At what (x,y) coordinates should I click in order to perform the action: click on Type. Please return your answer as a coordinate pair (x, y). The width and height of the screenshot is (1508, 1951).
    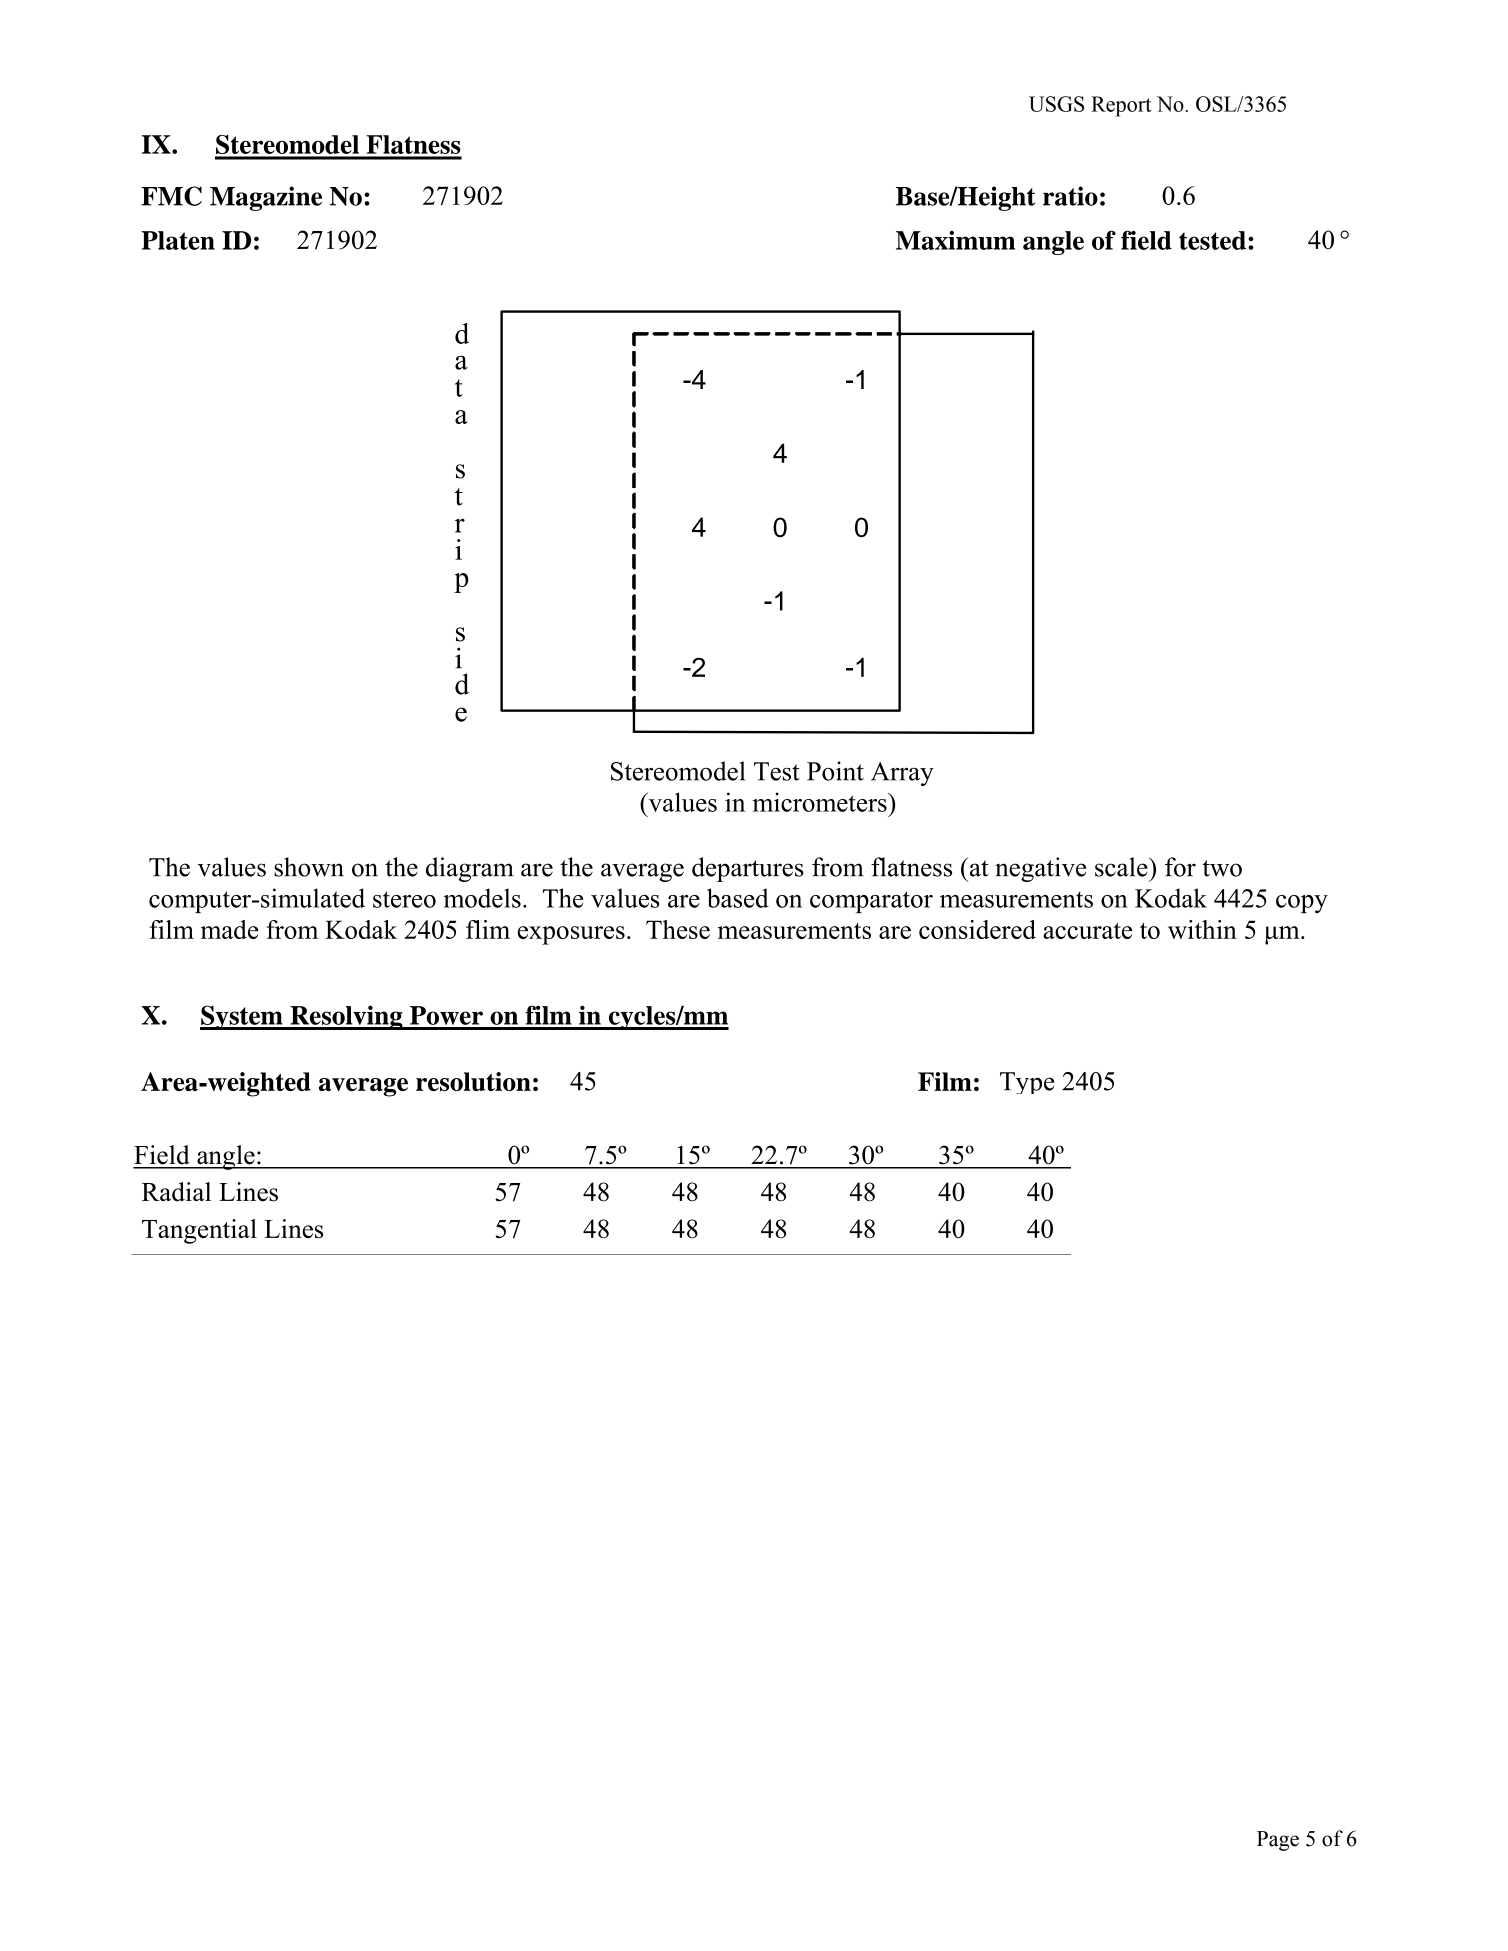
    Looking at the image, I should click on (1027, 1083).
